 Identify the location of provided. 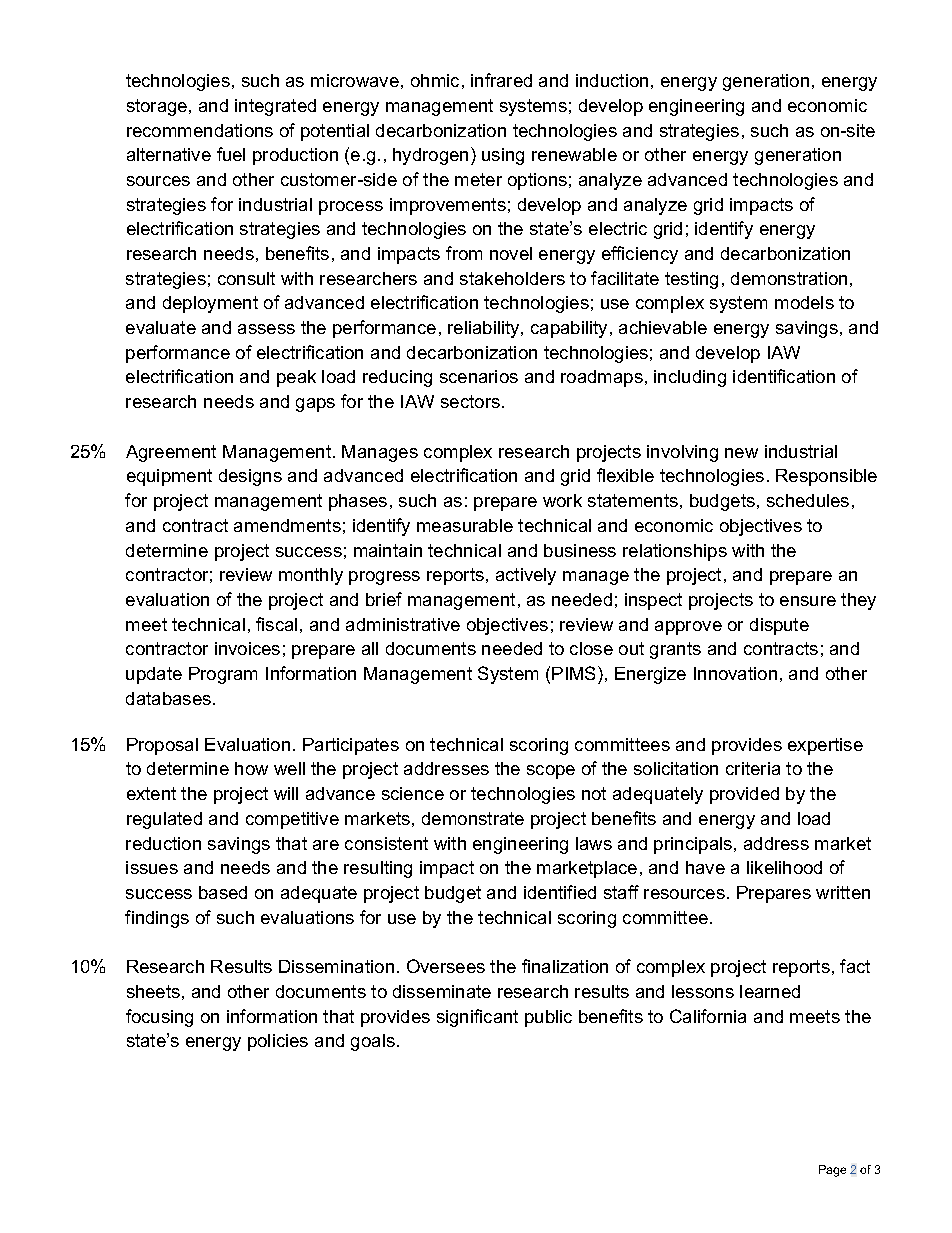
(744, 795).
